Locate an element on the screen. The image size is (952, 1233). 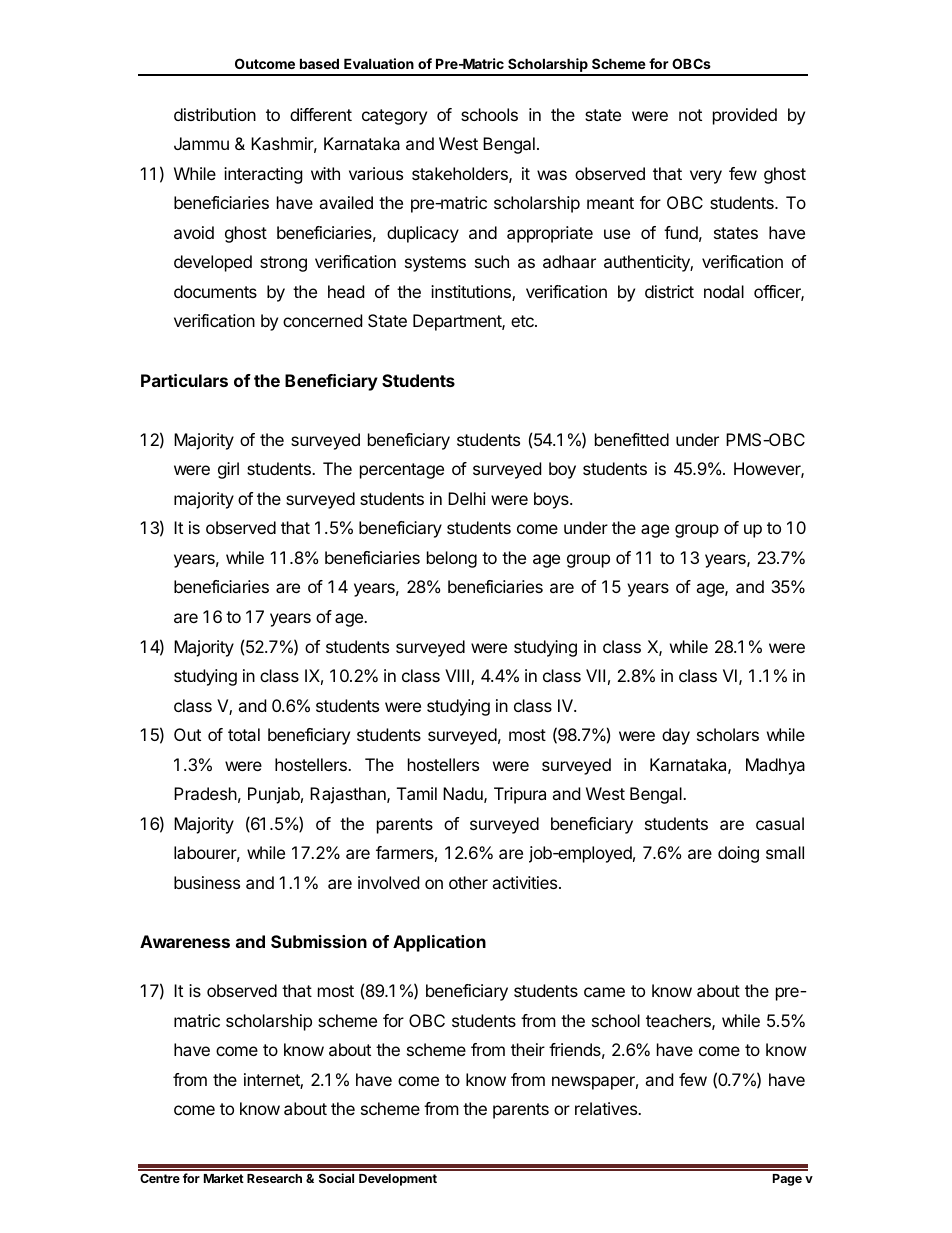
total is located at coordinates (244, 734).
